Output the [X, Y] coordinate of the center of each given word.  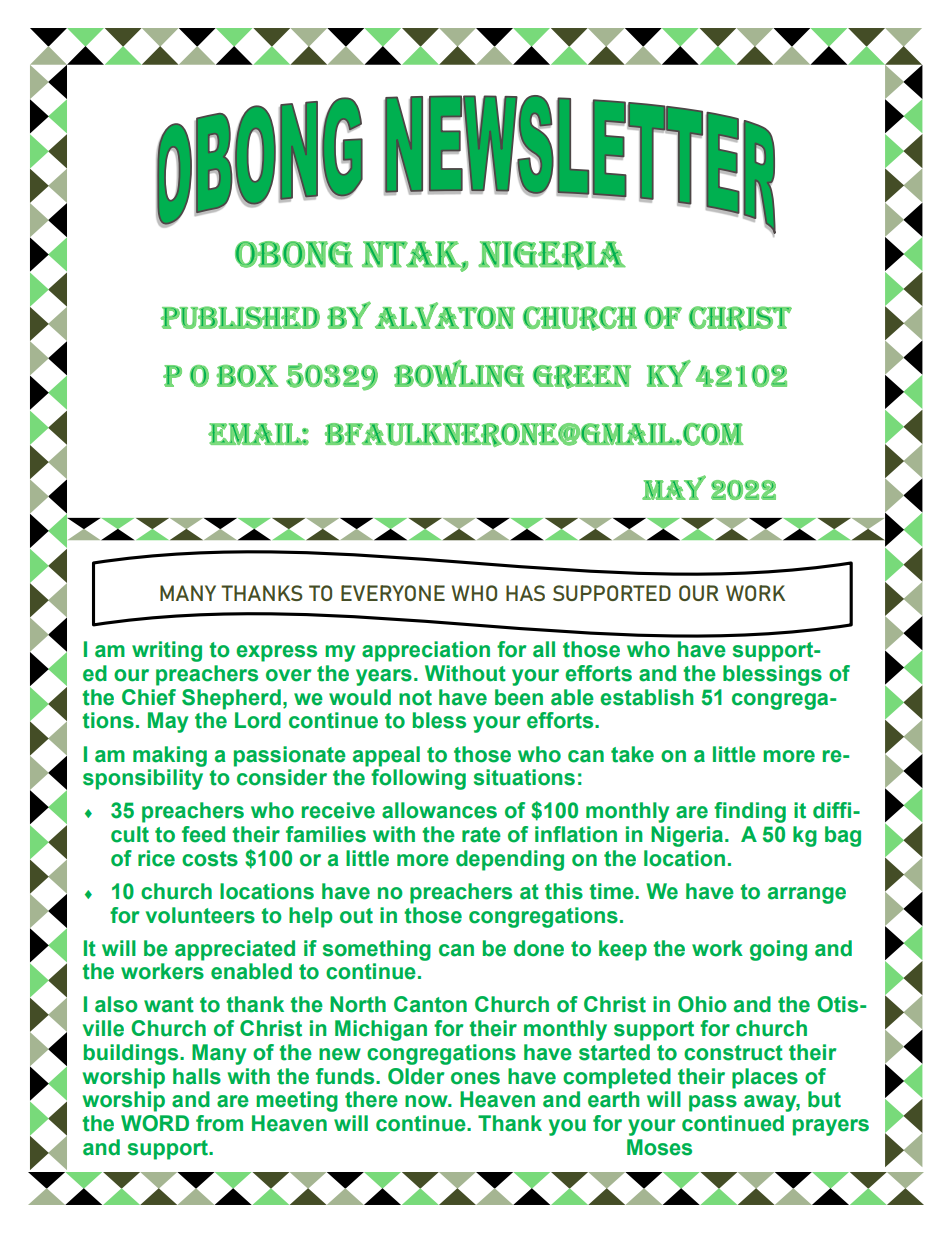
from [219, 1123]
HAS [525, 593]
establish [647, 697]
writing [167, 651]
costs [210, 859]
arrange [807, 895]
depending [510, 860]
